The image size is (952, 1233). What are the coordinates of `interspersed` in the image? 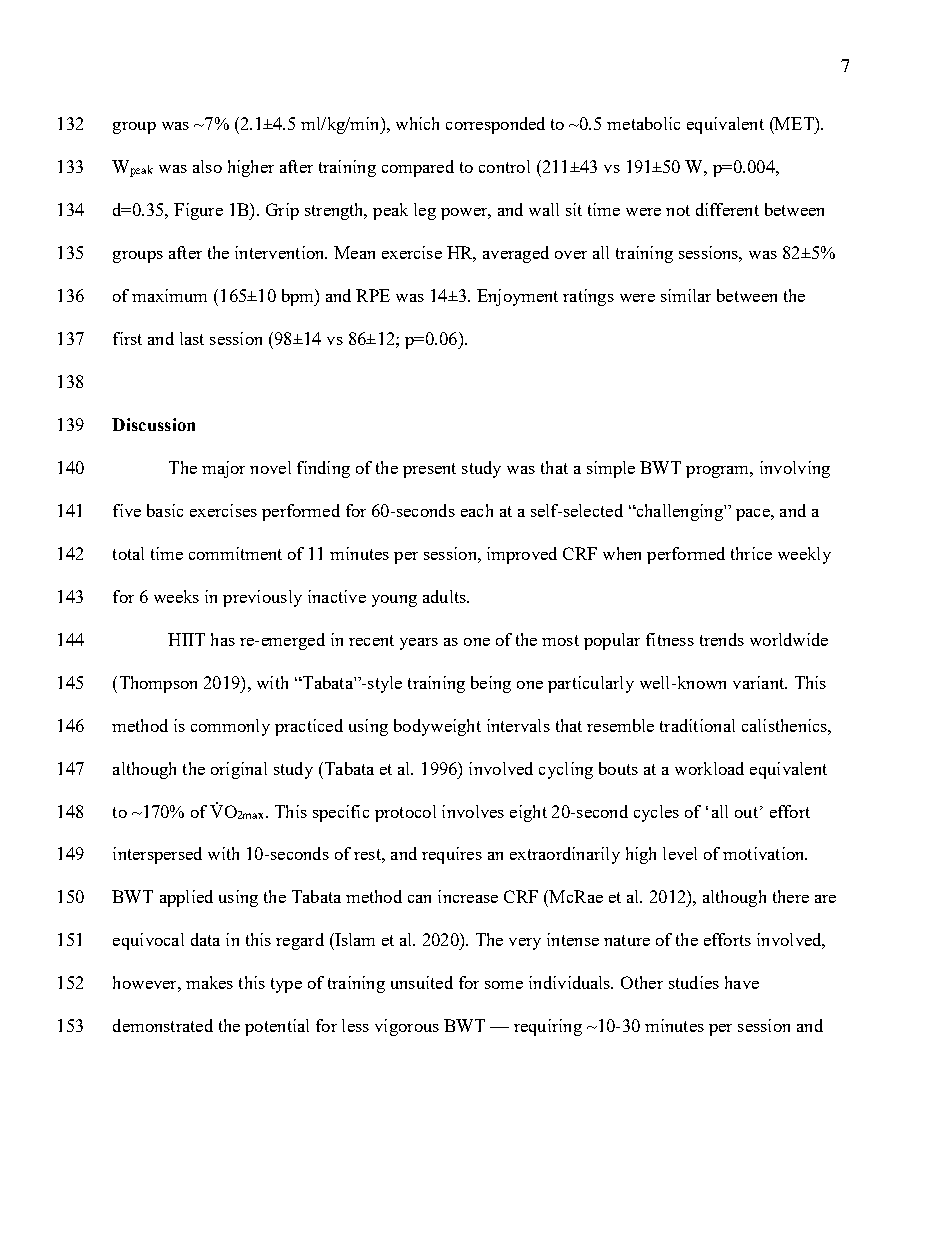 It's located at (157, 855).
